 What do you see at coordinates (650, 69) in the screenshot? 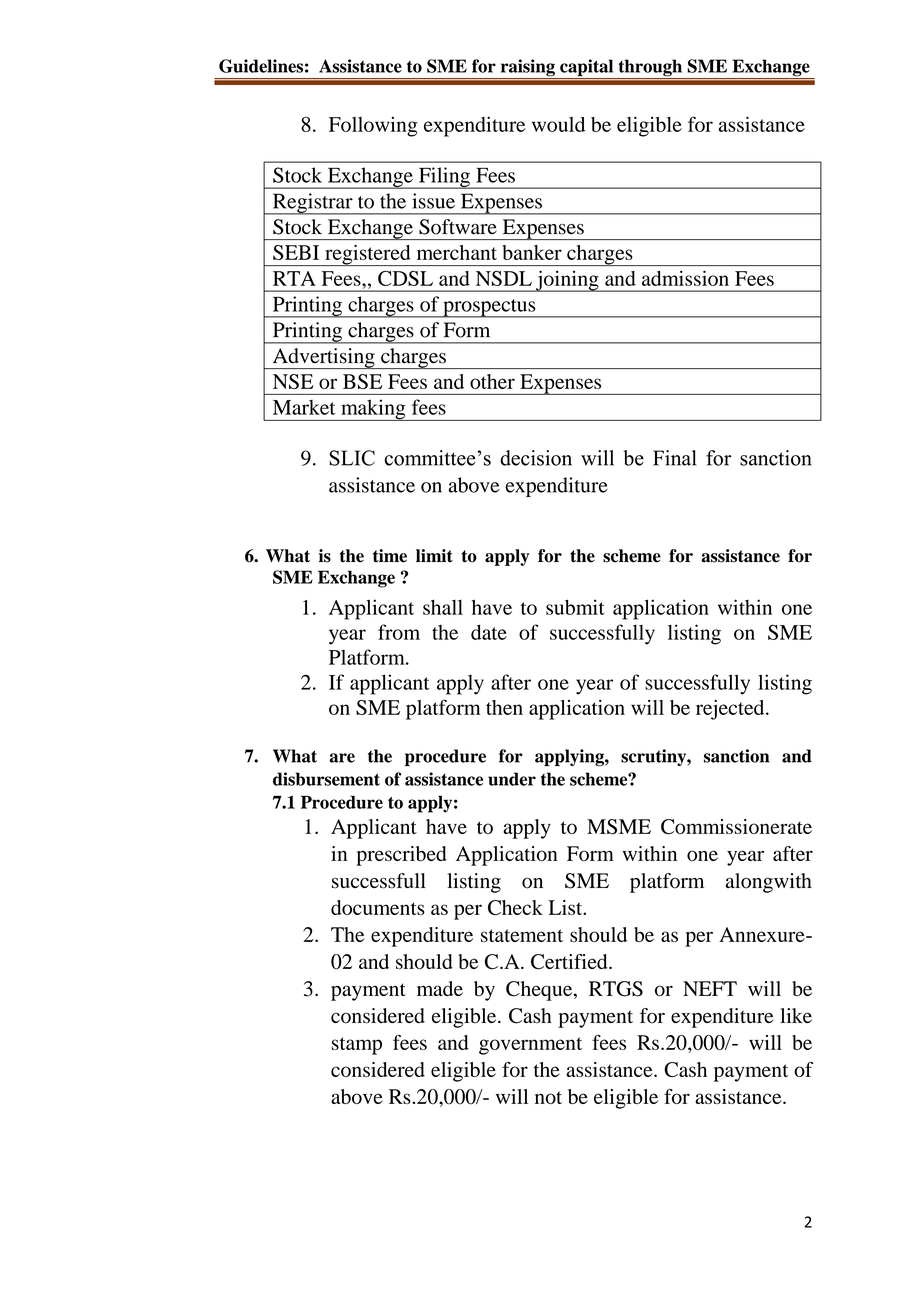
I see `through` at bounding box center [650, 69].
